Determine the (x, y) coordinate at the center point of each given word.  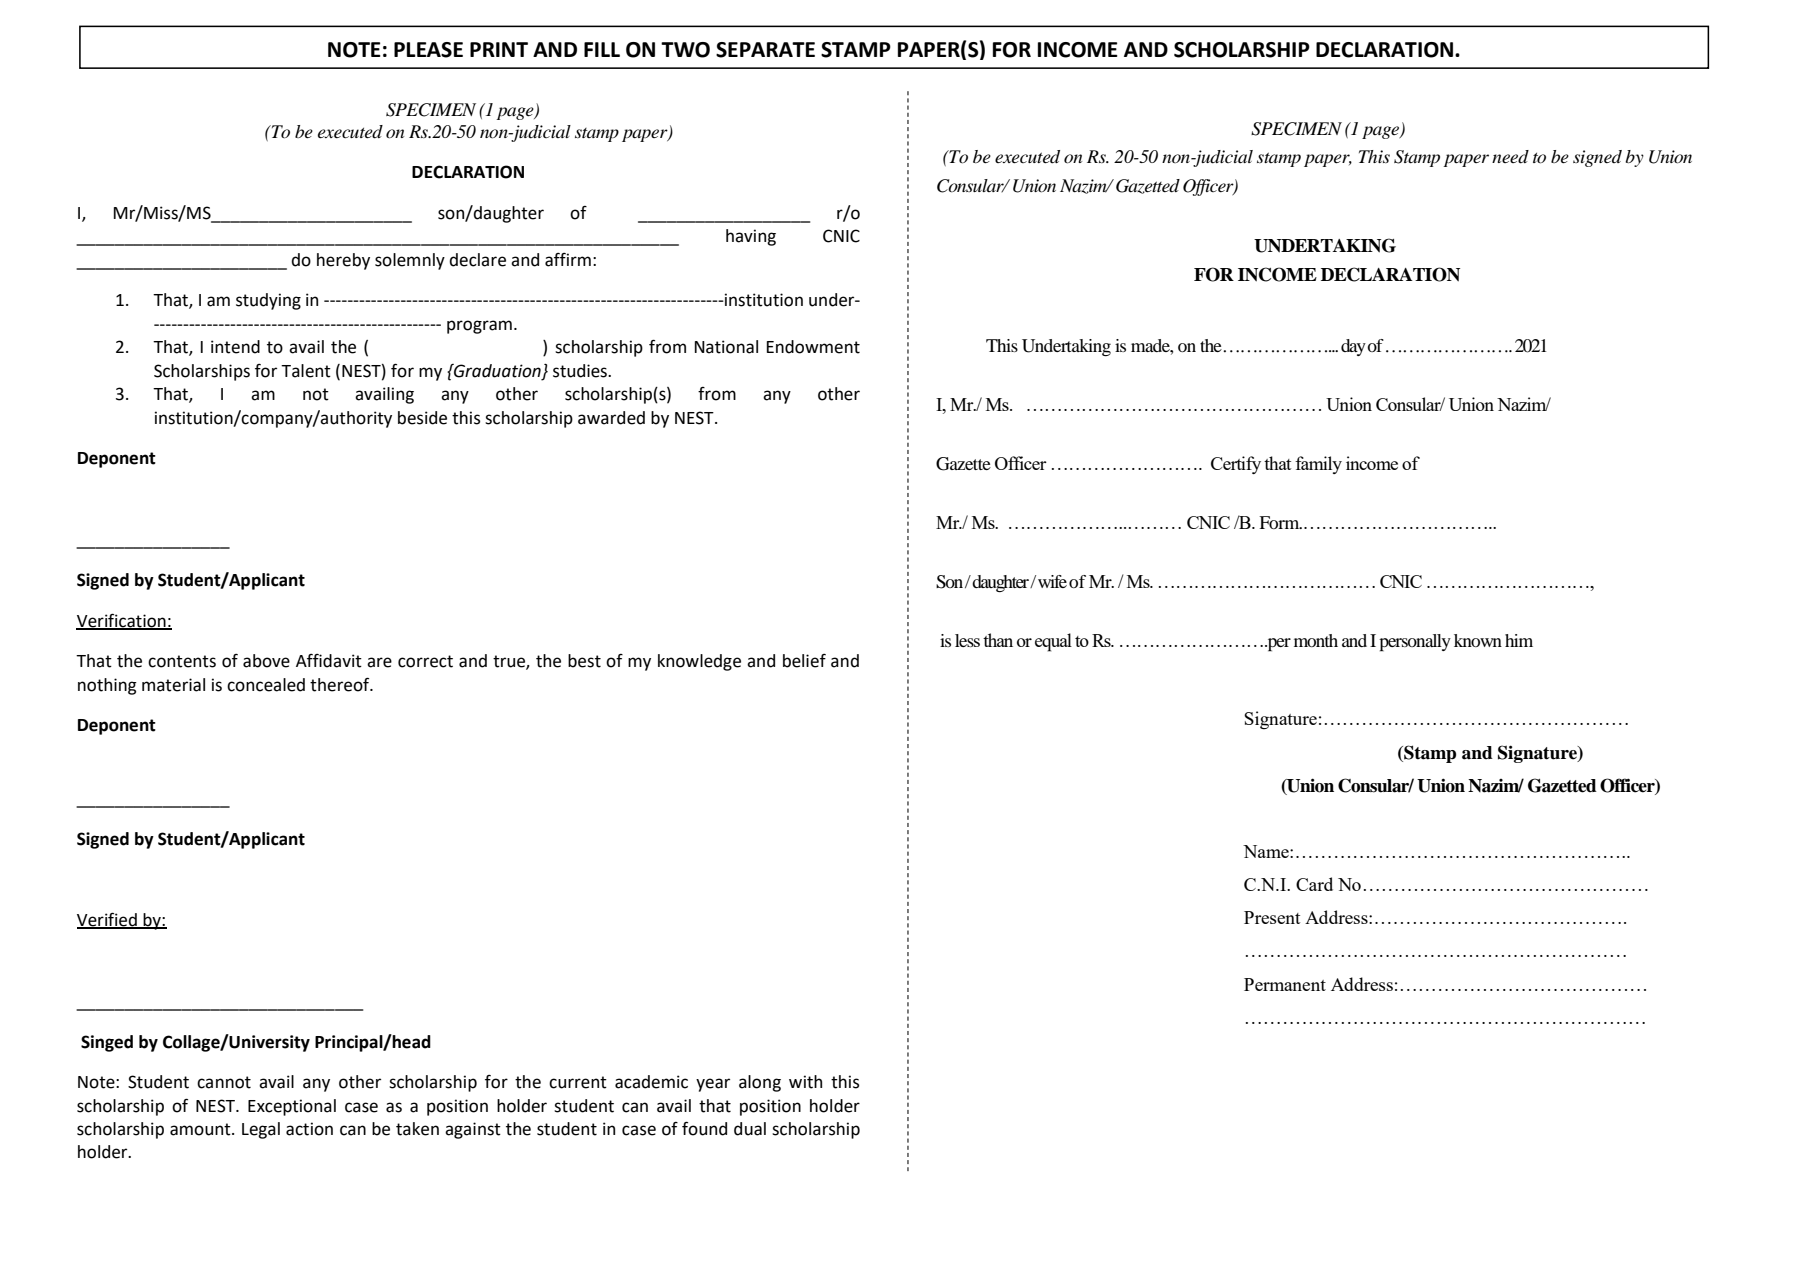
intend (235, 347)
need (1510, 157)
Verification (122, 621)
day (1353, 347)
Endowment (813, 347)
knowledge (699, 662)
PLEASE (428, 50)
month (1316, 640)
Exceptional (292, 1107)
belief (804, 661)
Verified (108, 920)
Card (1314, 884)
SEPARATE (765, 50)
